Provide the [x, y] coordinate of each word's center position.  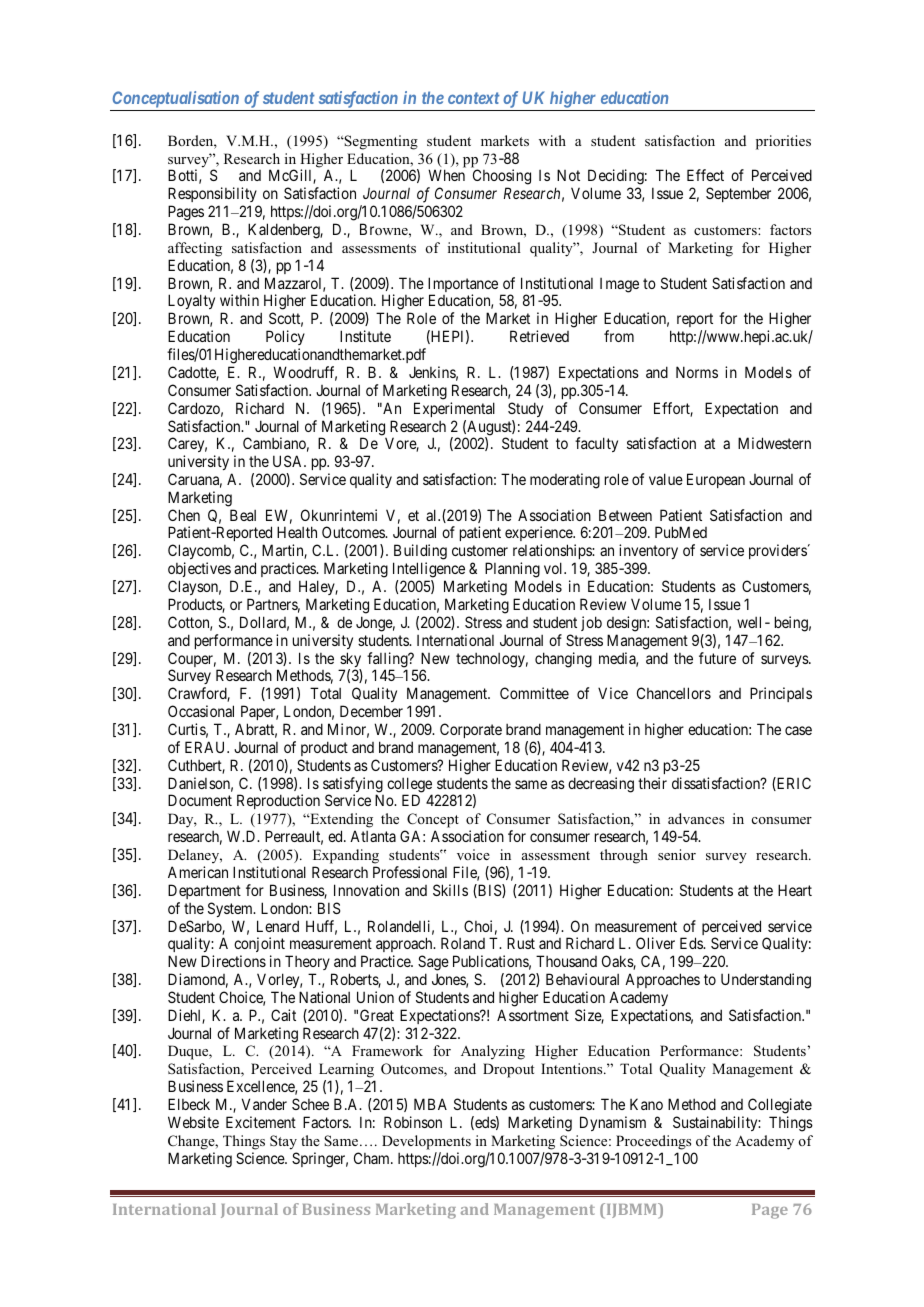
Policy [285, 337]
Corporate [471, 730]
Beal [243, 515]
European [716, 480]
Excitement [261, 1122]
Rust [521, 943]
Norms [697, 372]
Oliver [655, 943]
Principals [781, 694]
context [474, 98]
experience [539, 535]
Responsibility [213, 196]
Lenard [278, 926]
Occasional [201, 711]
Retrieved [539, 336]
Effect [705, 175]
